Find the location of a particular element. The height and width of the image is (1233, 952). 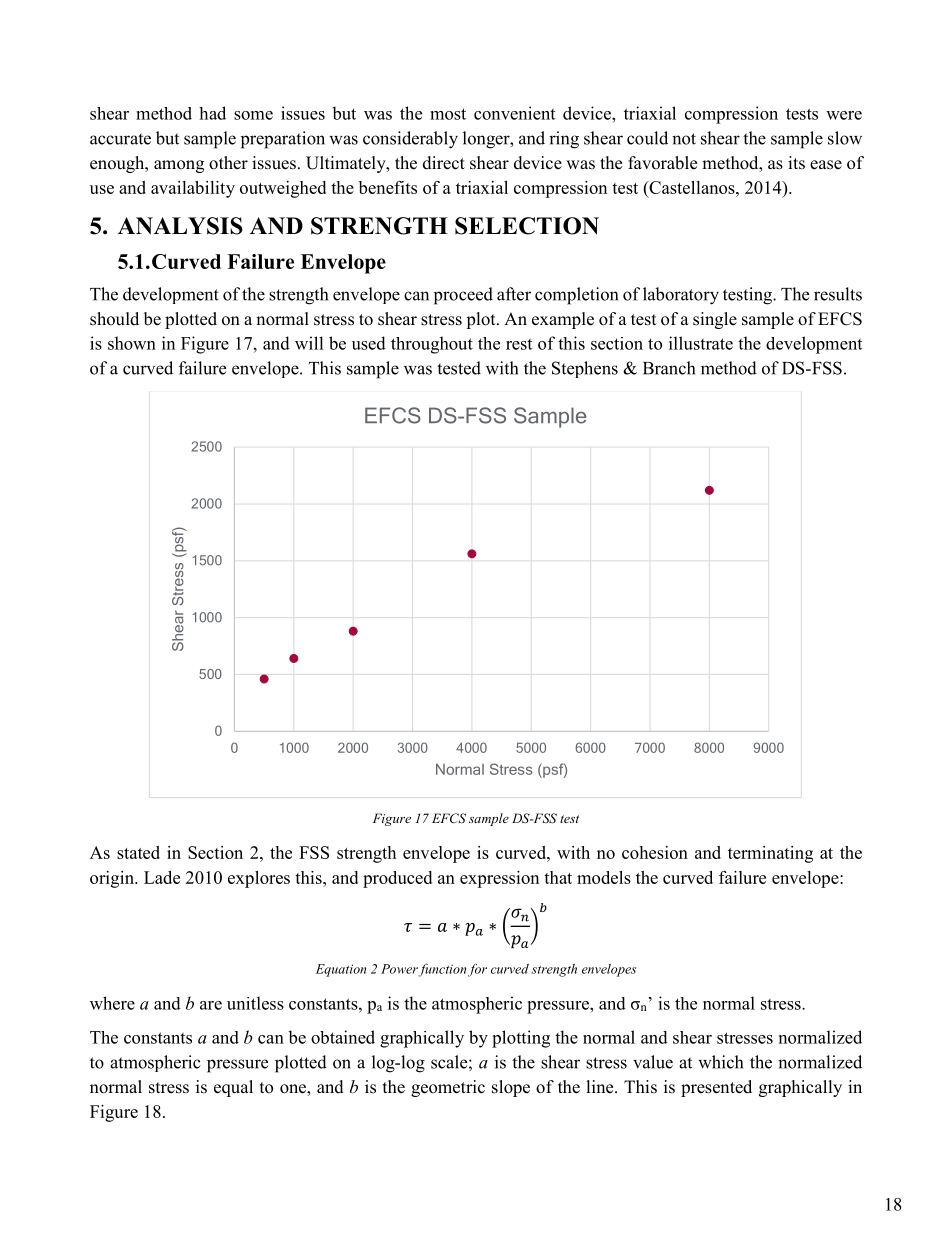

stated is located at coordinates (138, 852).
